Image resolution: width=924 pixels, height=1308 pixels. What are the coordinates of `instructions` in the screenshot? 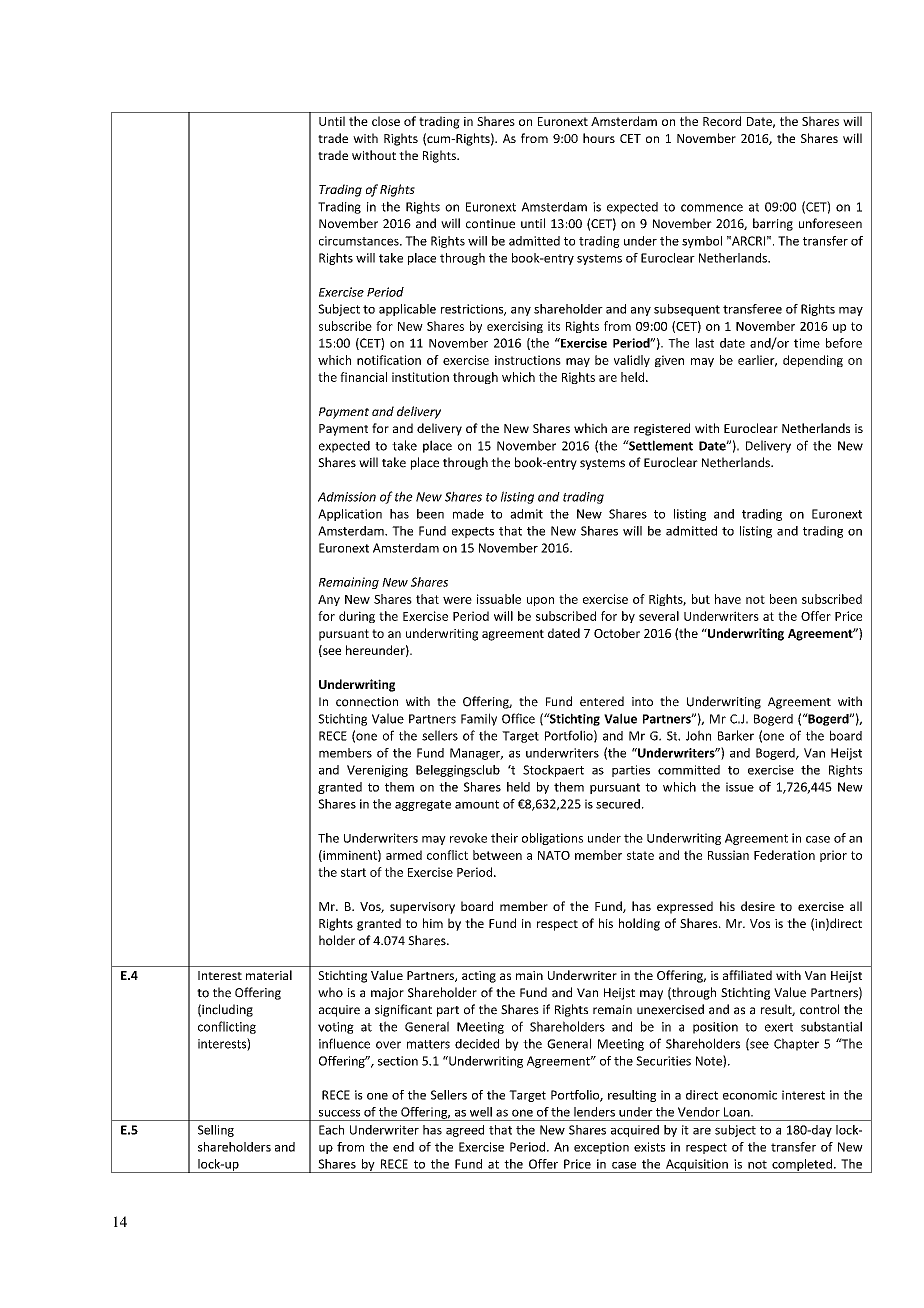 It's located at (528, 360).
